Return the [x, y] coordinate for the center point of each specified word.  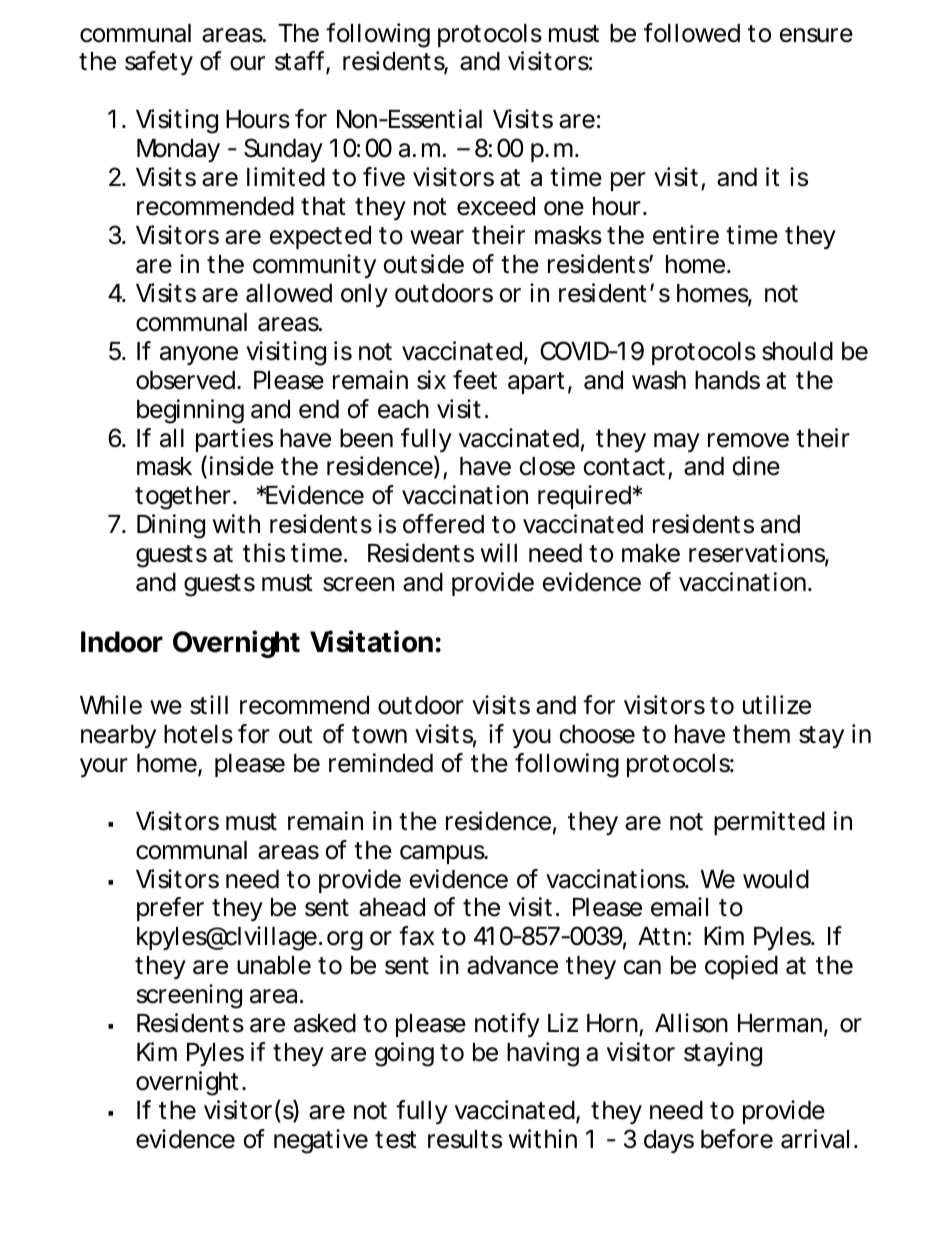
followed [692, 33]
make [651, 553]
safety [159, 63]
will [499, 552]
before [737, 1139]
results [465, 1139]
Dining [171, 526]
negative [321, 1141]
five [384, 177]
